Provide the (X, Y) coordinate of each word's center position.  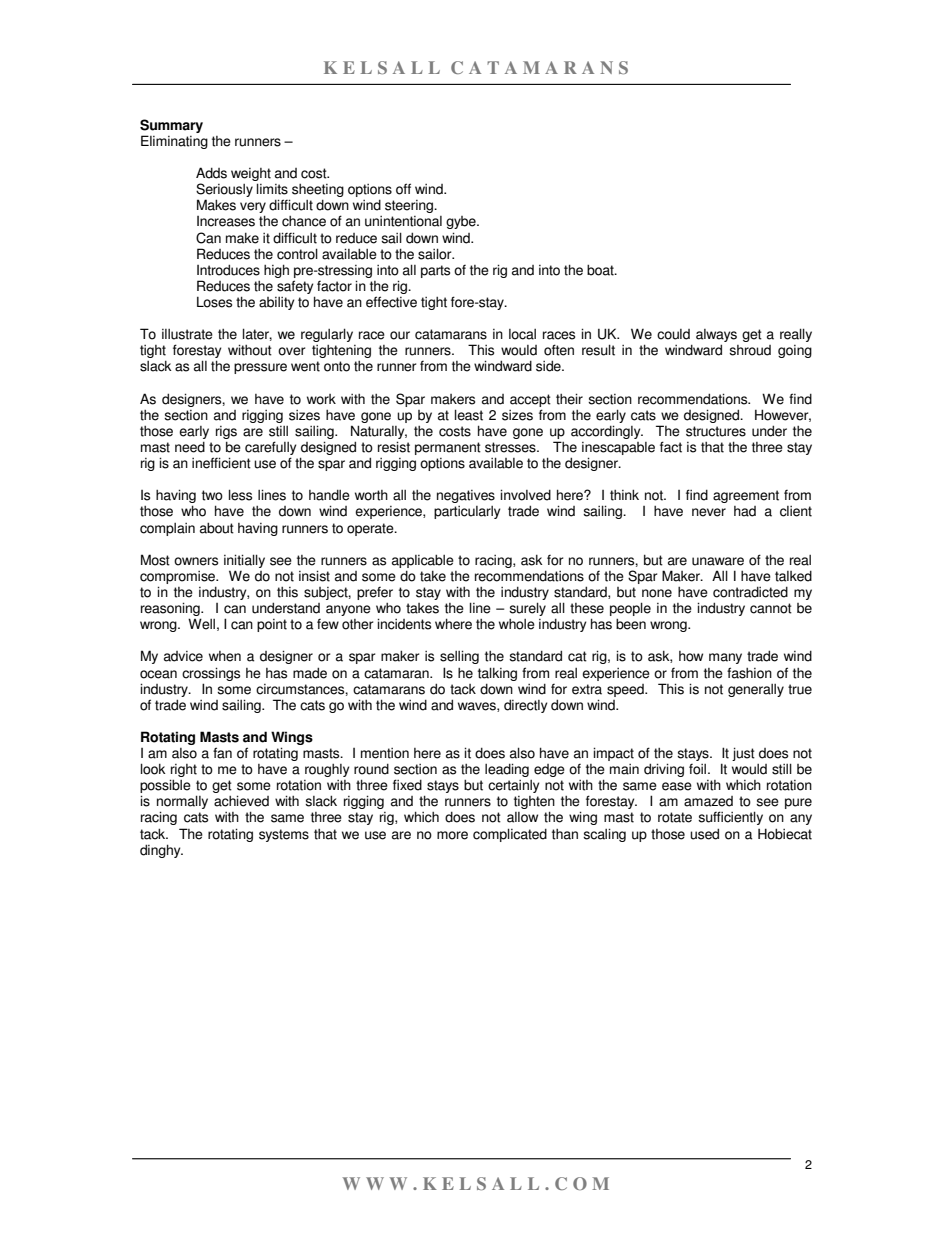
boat (601, 270)
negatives (466, 496)
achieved (241, 801)
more (452, 835)
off (403, 189)
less (240, 495)
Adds (211, 173)
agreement (746, 496)
